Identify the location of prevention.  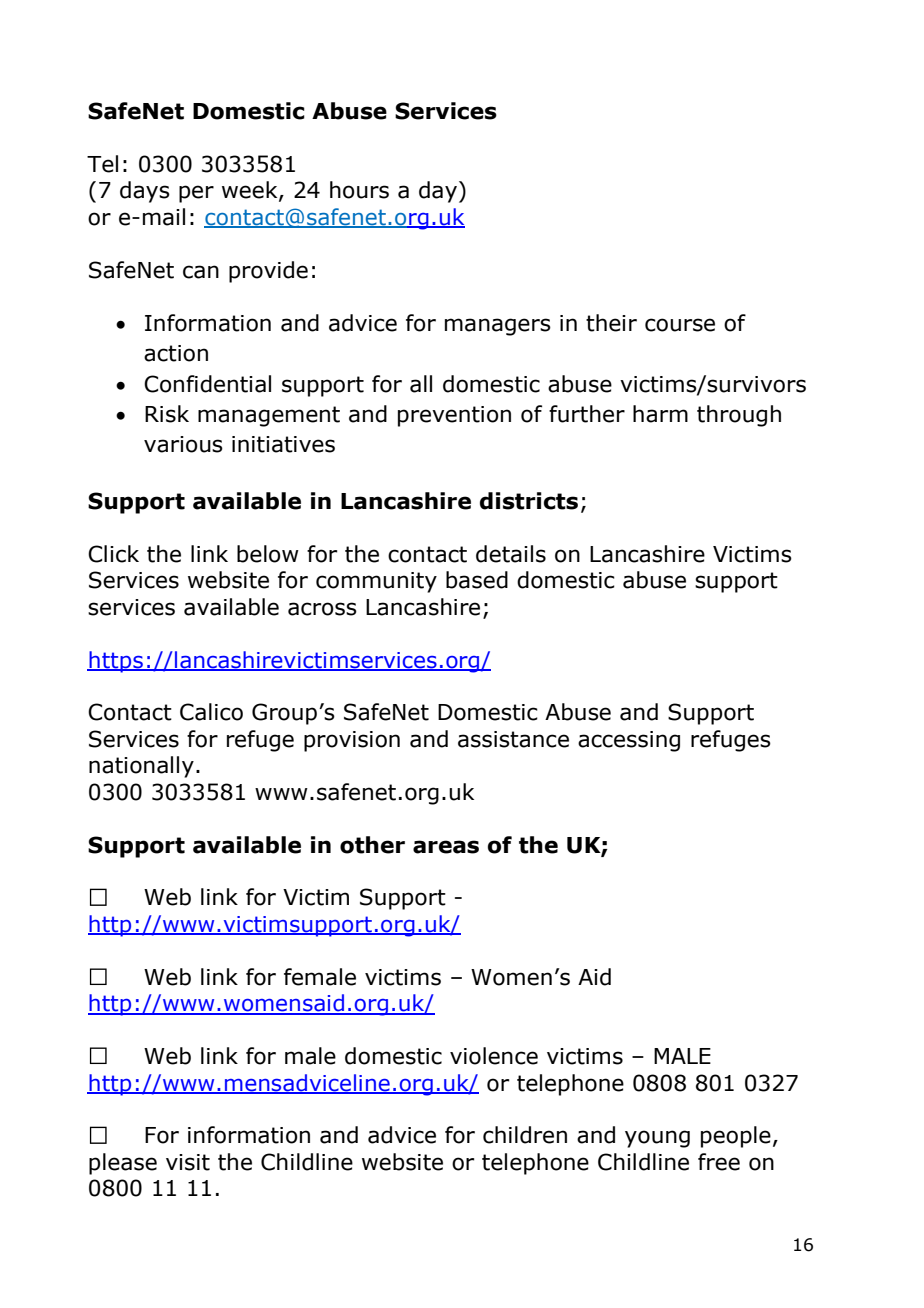
(454, 416).
